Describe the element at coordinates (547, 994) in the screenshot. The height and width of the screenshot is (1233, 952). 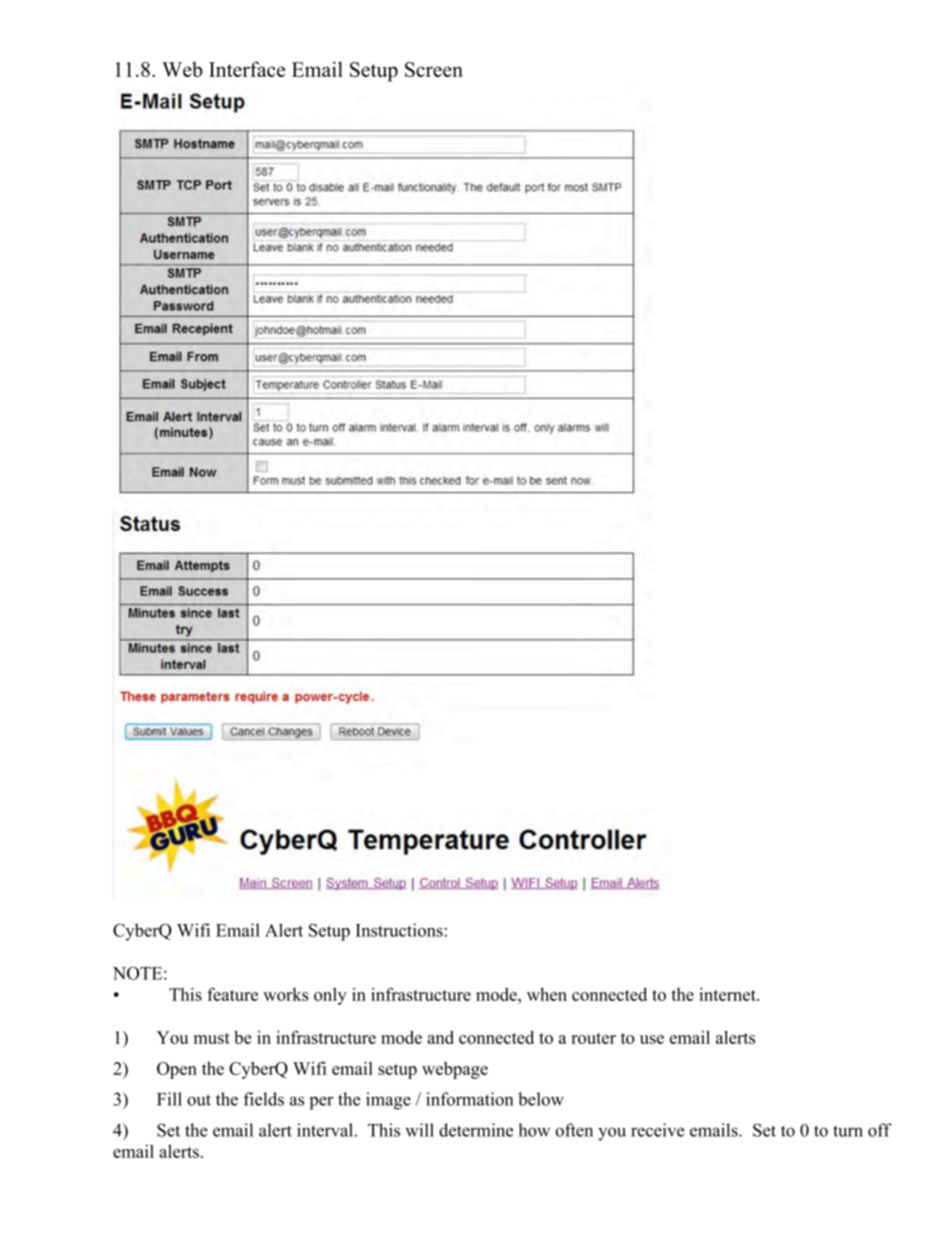
I see `when` at that location.
